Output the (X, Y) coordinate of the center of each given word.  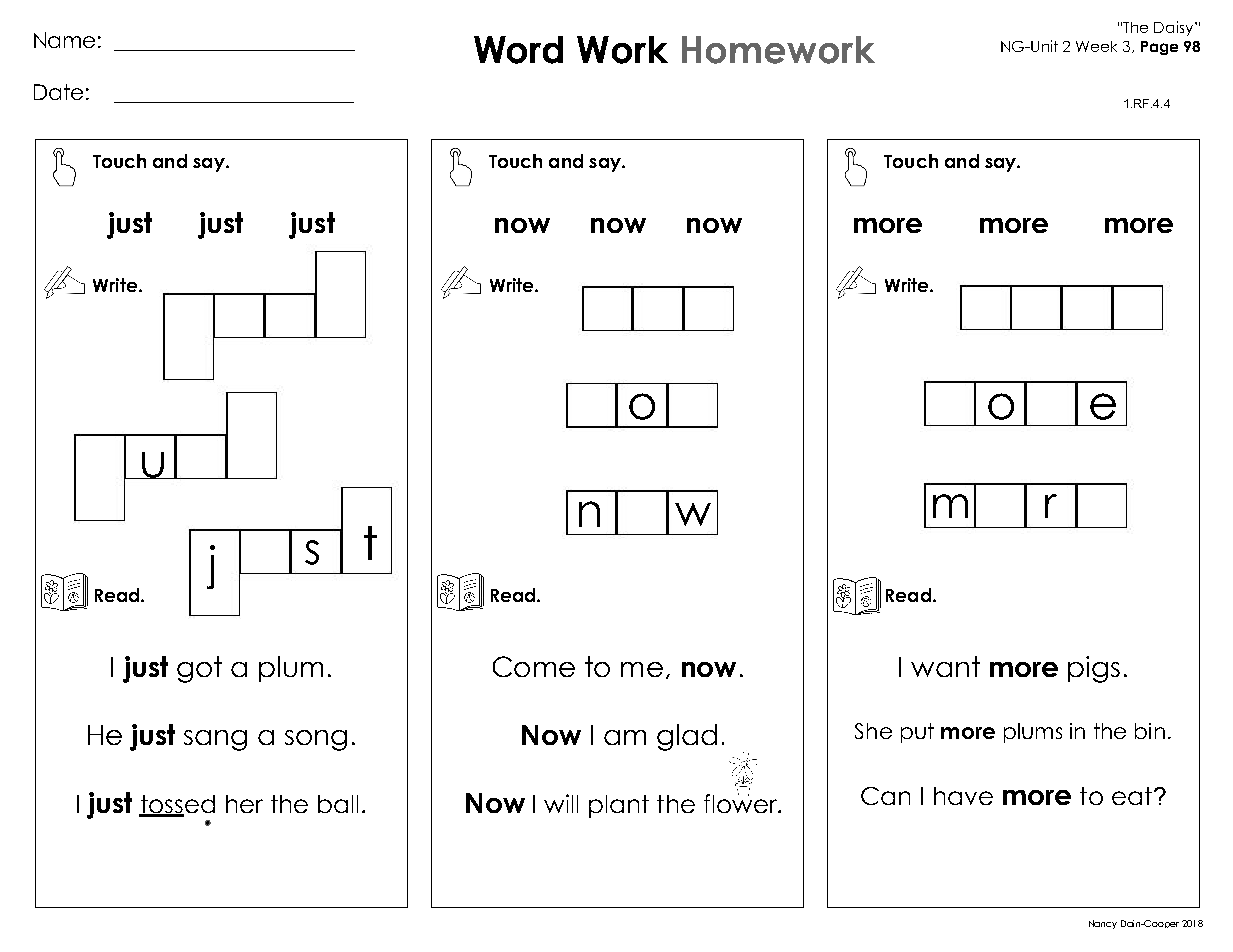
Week (1096, 46)
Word (518, 50)
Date (58, 92)
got (199, 669)
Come (534, 666)
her (244, 804)
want (945, 666)
